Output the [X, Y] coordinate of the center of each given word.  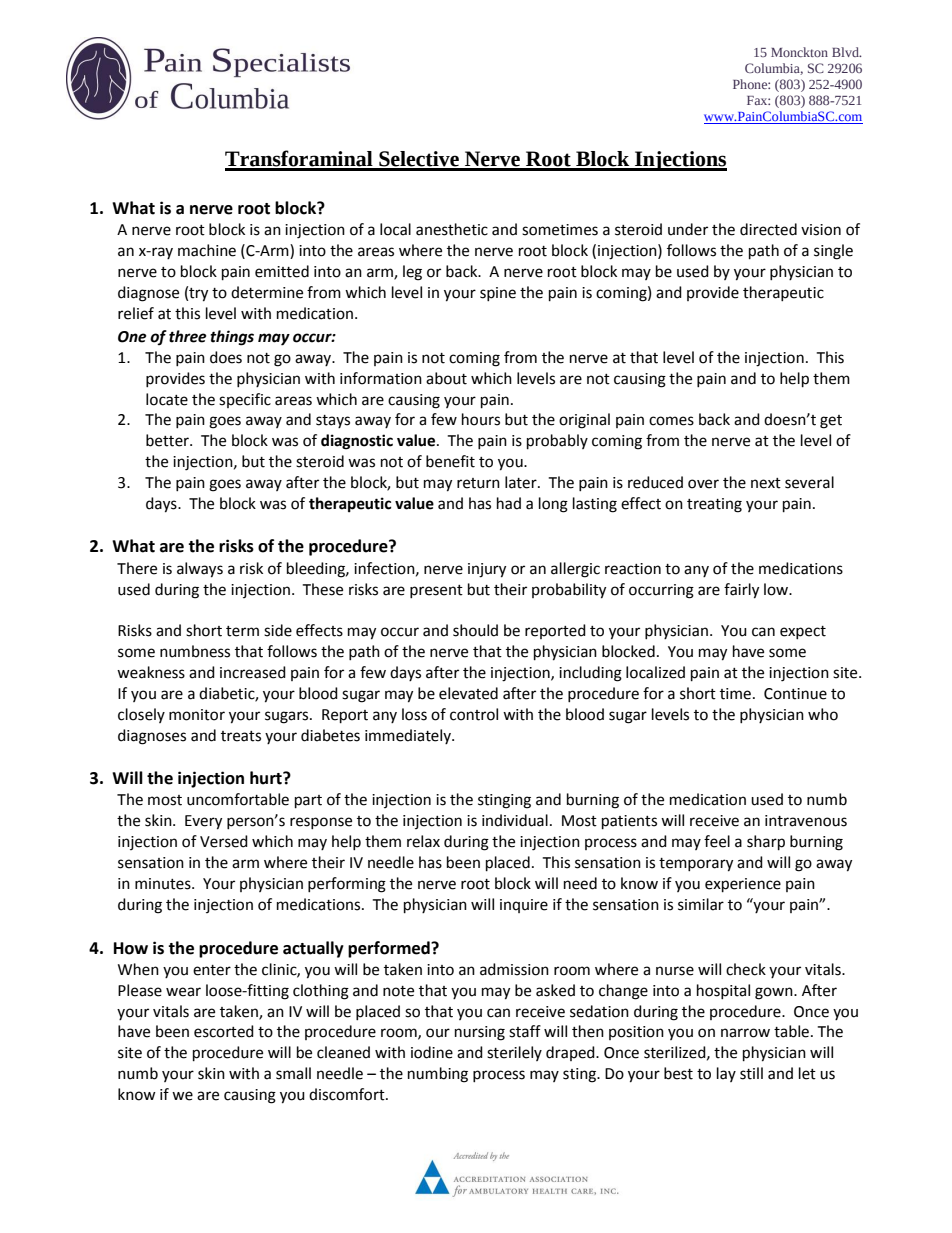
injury [487, 570]
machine [207, 250]
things [232, 338]
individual [515, 820]
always [200, 570]
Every [203, 822]
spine [498, 294]
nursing [480, 1033]
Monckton [799, 52]
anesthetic [452, 229]
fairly [741, 591]
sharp [766, 843]
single [833, 252]
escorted [224, 1031]
